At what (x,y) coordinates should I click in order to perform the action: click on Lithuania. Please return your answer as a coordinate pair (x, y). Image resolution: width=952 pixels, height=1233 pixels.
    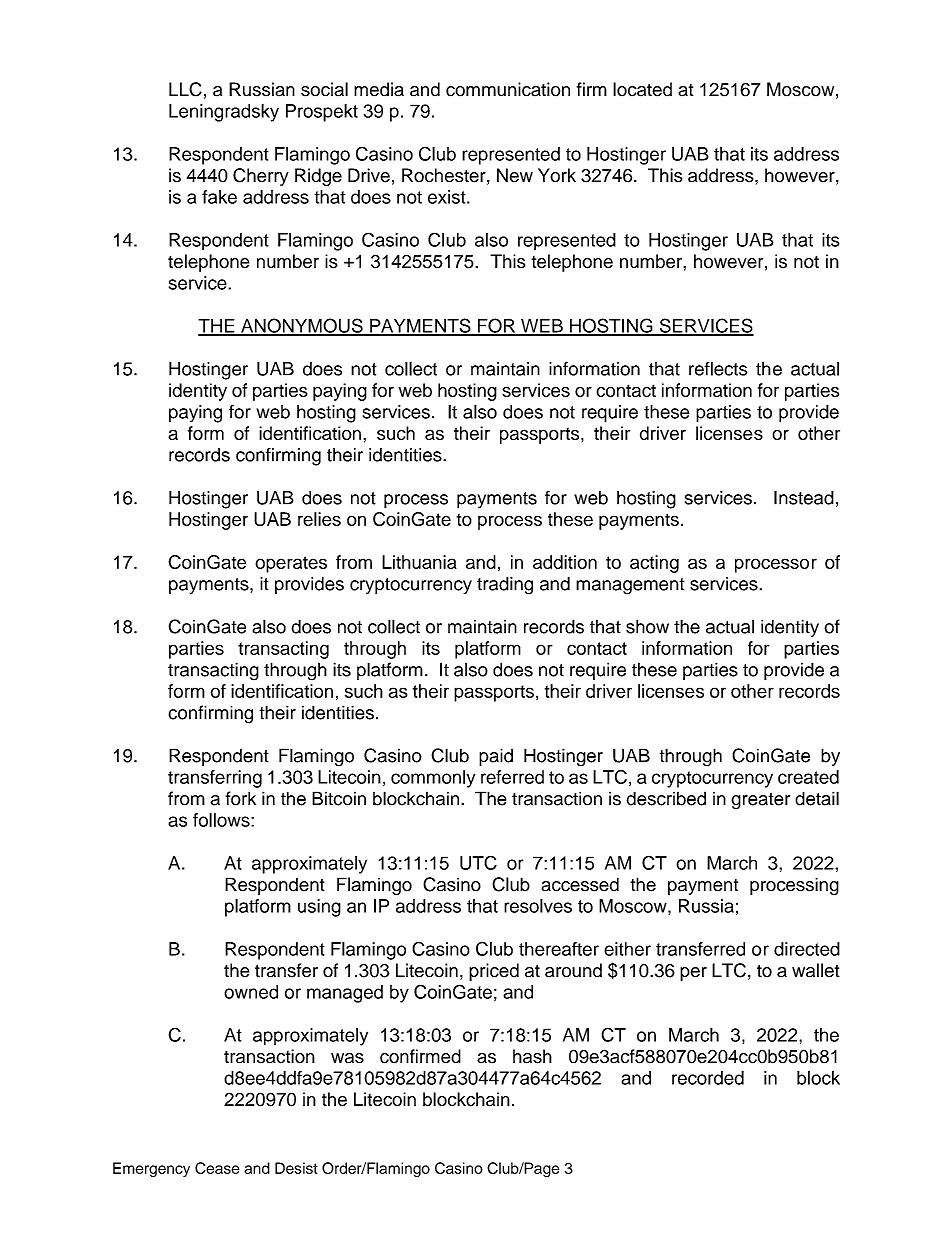
    Looking at the image, I should click on (419, 562).
